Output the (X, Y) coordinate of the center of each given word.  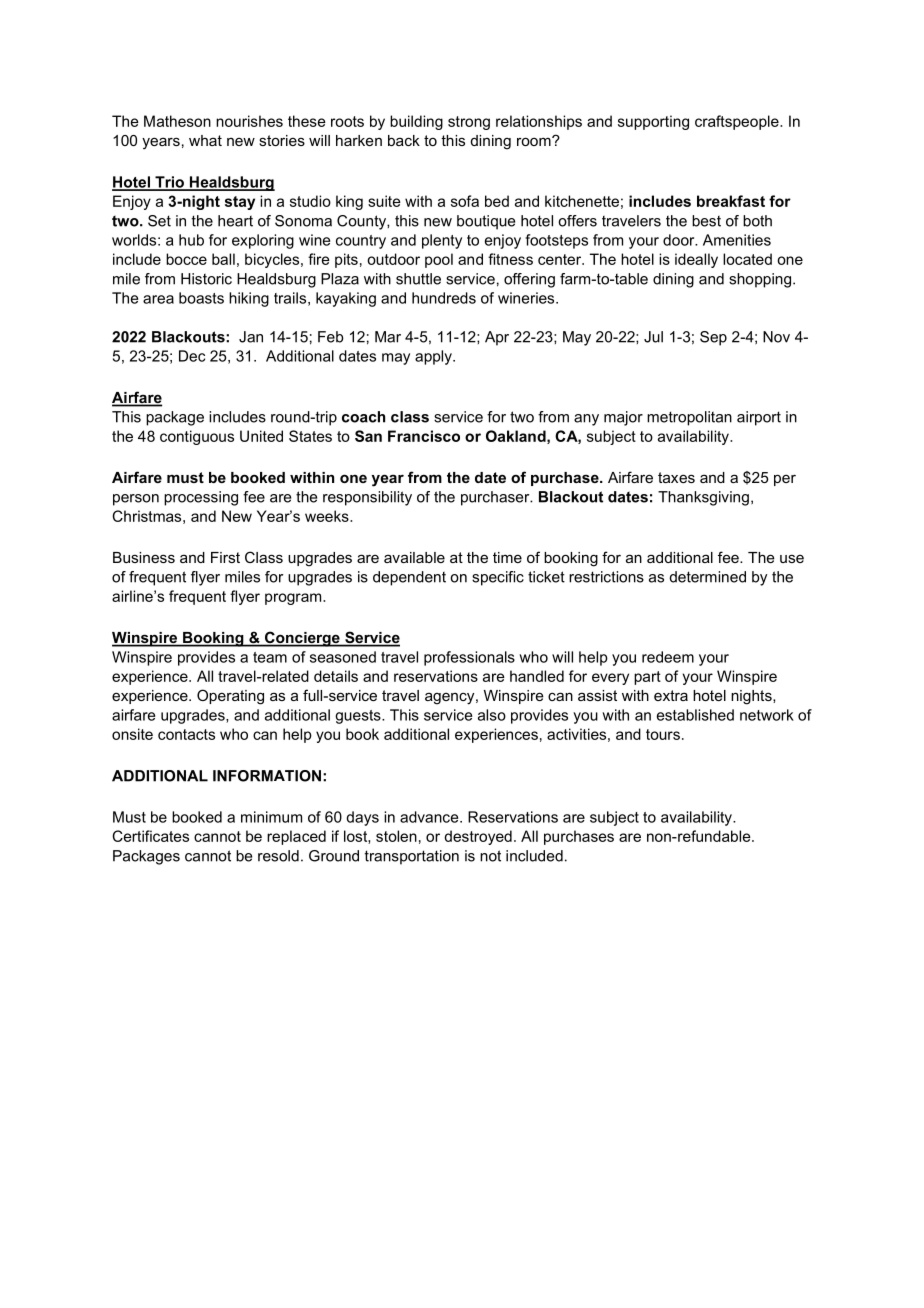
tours (663, 734)
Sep (713, 338)
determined (708, 577)
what (205, 140)
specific (498, 578)
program (294, 599)
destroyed (478, 837)
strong (469, 123)
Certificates (150, 836)
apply (434, 357)
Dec (192, 356)
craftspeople (738, 122)
